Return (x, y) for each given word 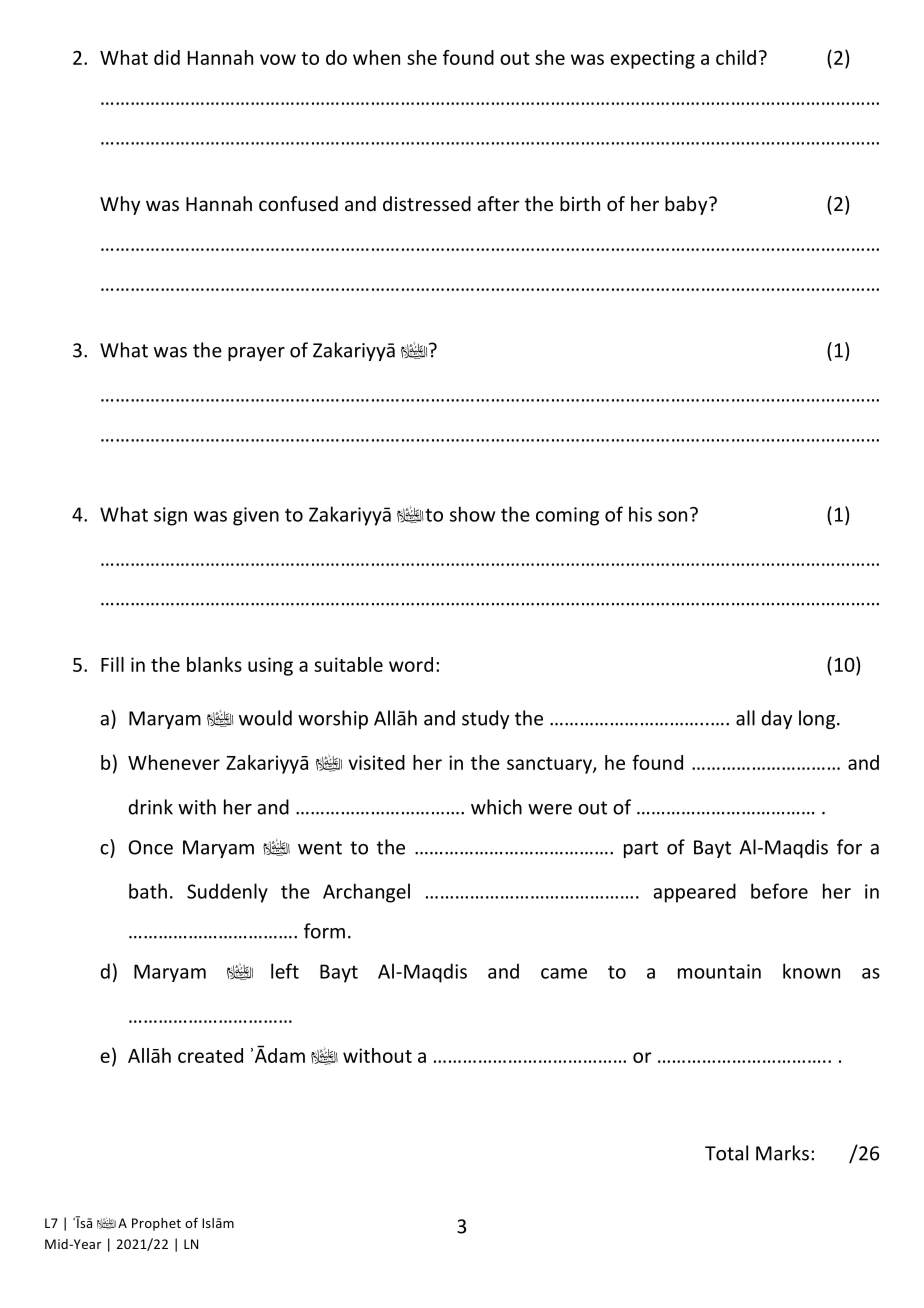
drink (150, 807)
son (672, 516)
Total (726, 1153)
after (498, 203)
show (472, 514)
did (167, 57)
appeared (694, 893)
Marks (782, 1153)
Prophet (156, 1224)
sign (170, 516)
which (496, 807)
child (736, 57)
